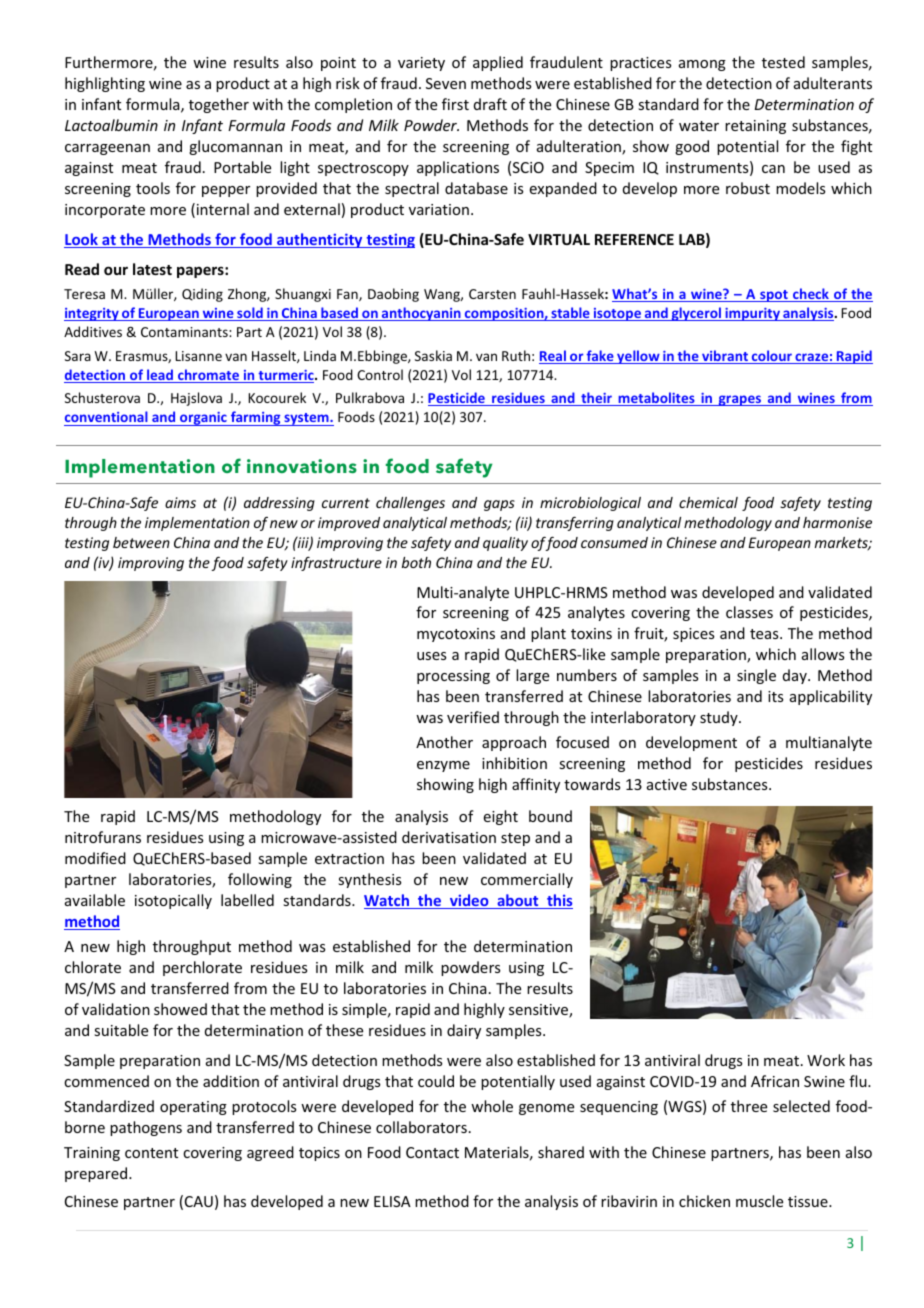 The width and height of the screenshot is (924, 1308). I want to click on content, so click(151, 1153).
